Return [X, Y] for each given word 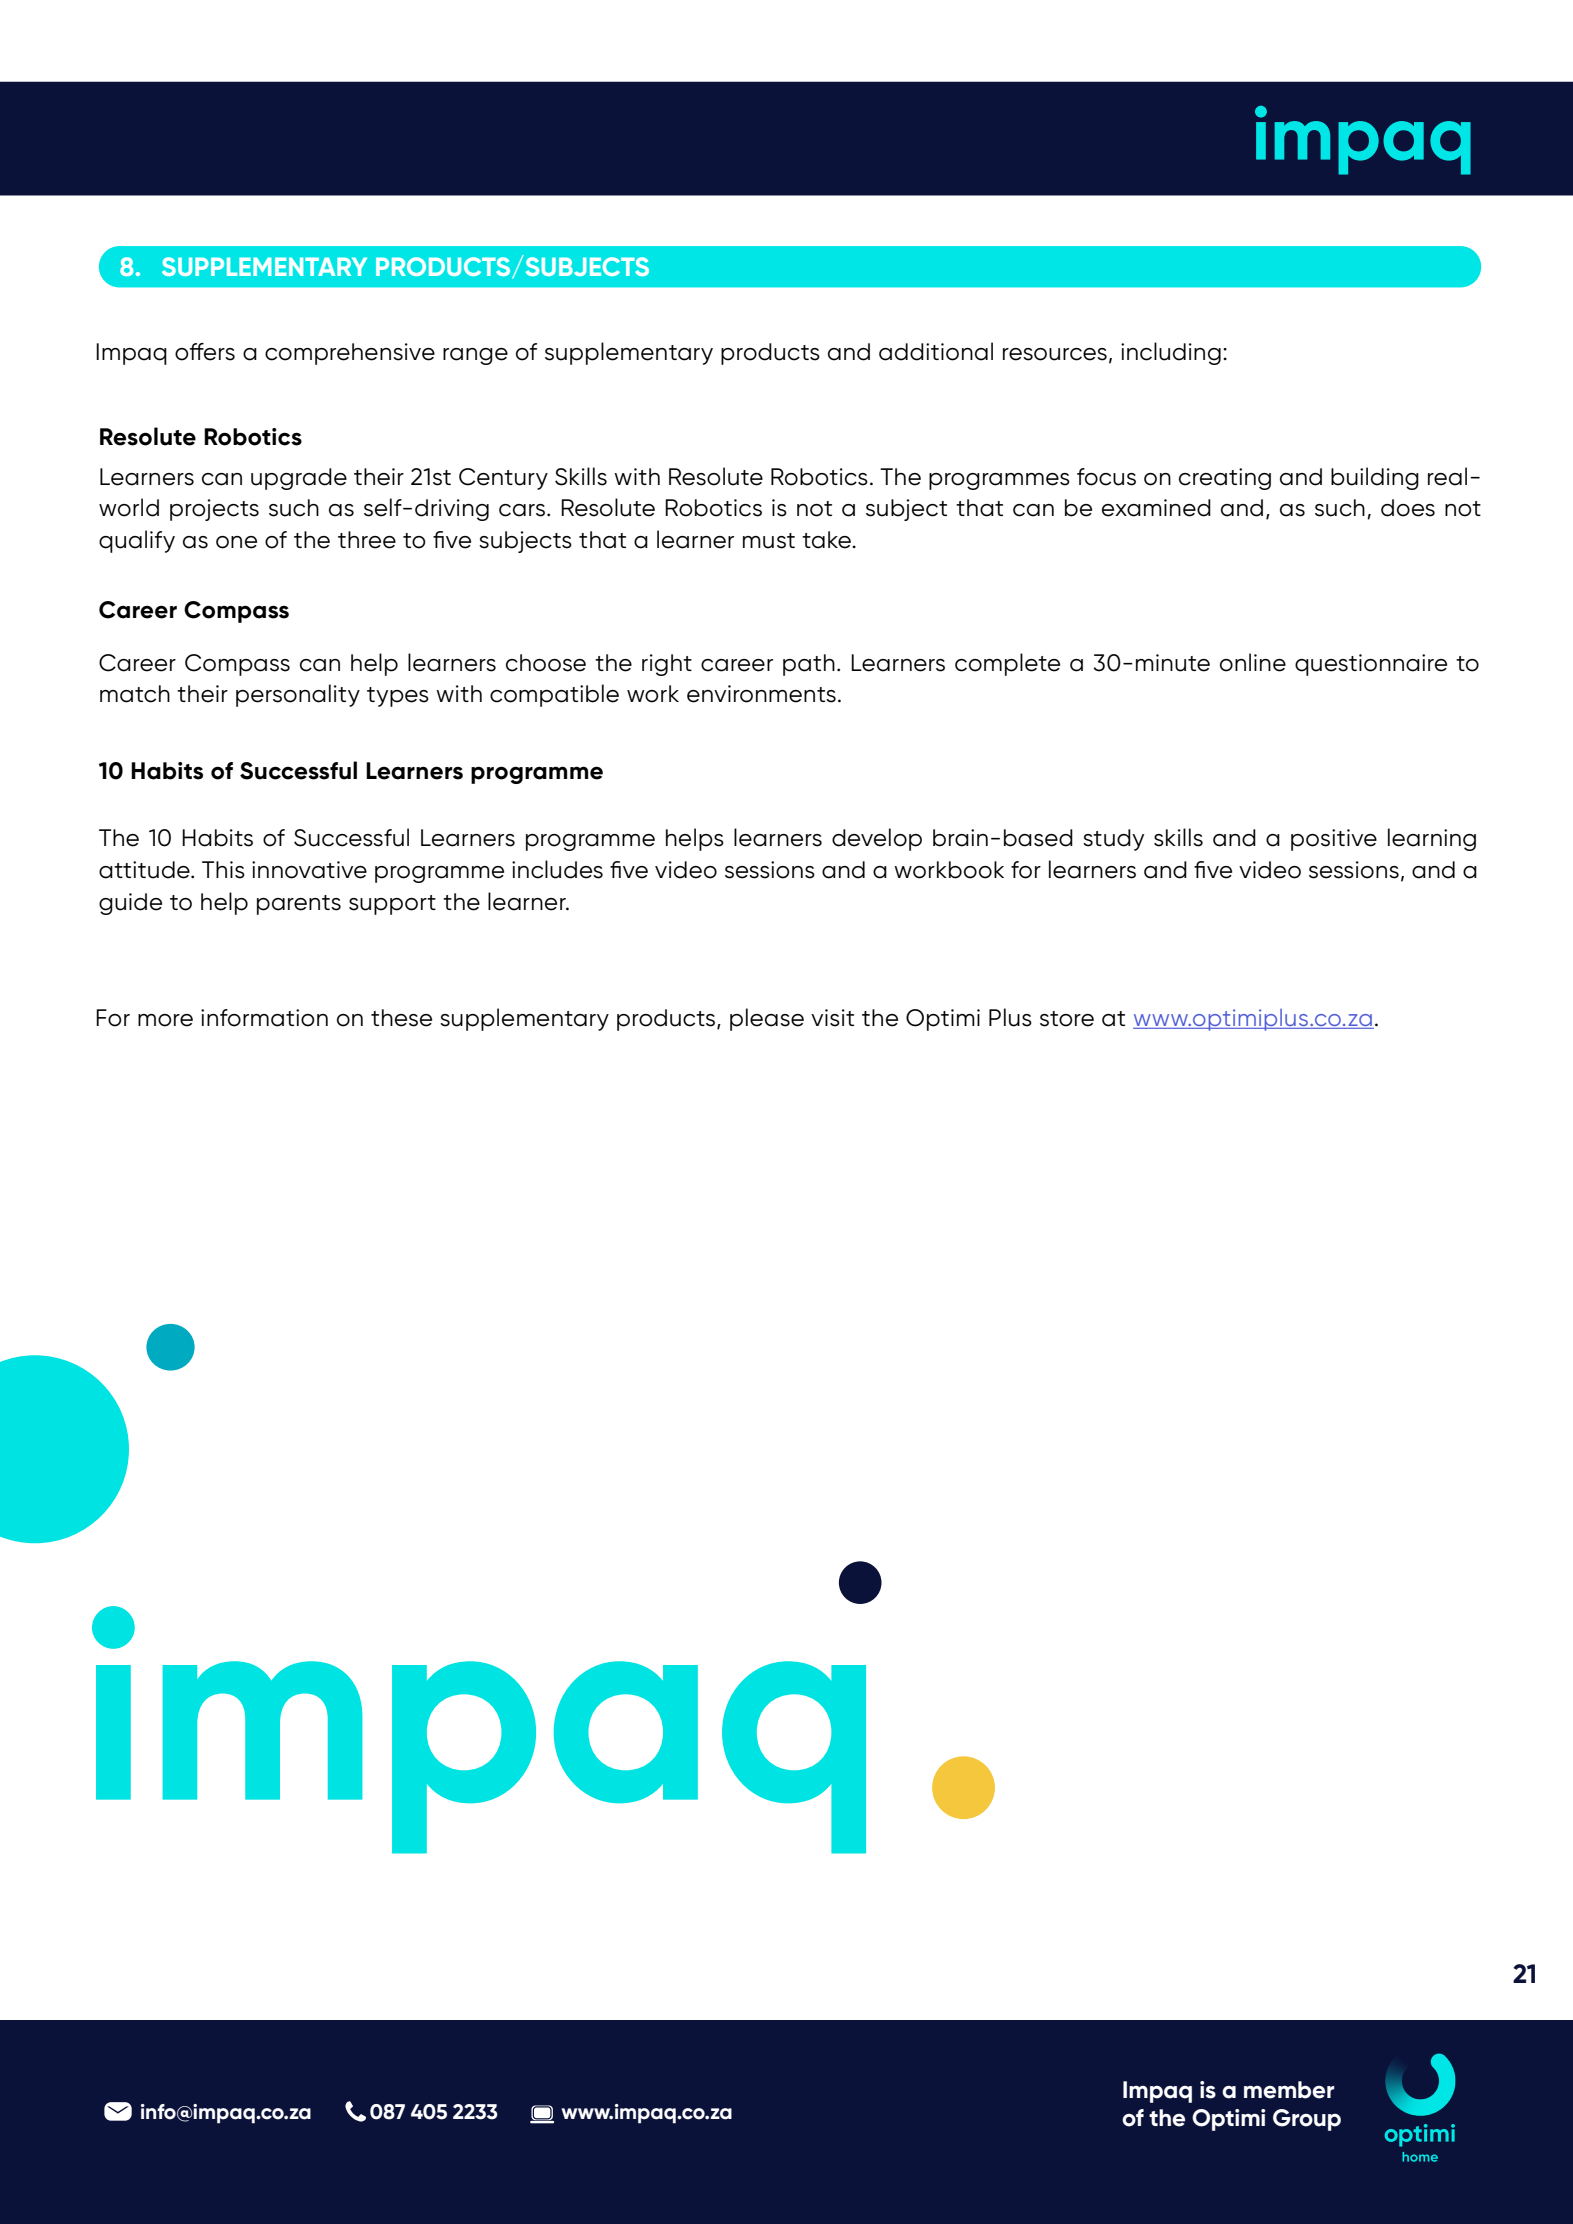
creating [1225, 479]
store [1067, 1019]
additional [936, 351]
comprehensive [350, 354]
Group [1307, 2120]
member [1289, 2090]
